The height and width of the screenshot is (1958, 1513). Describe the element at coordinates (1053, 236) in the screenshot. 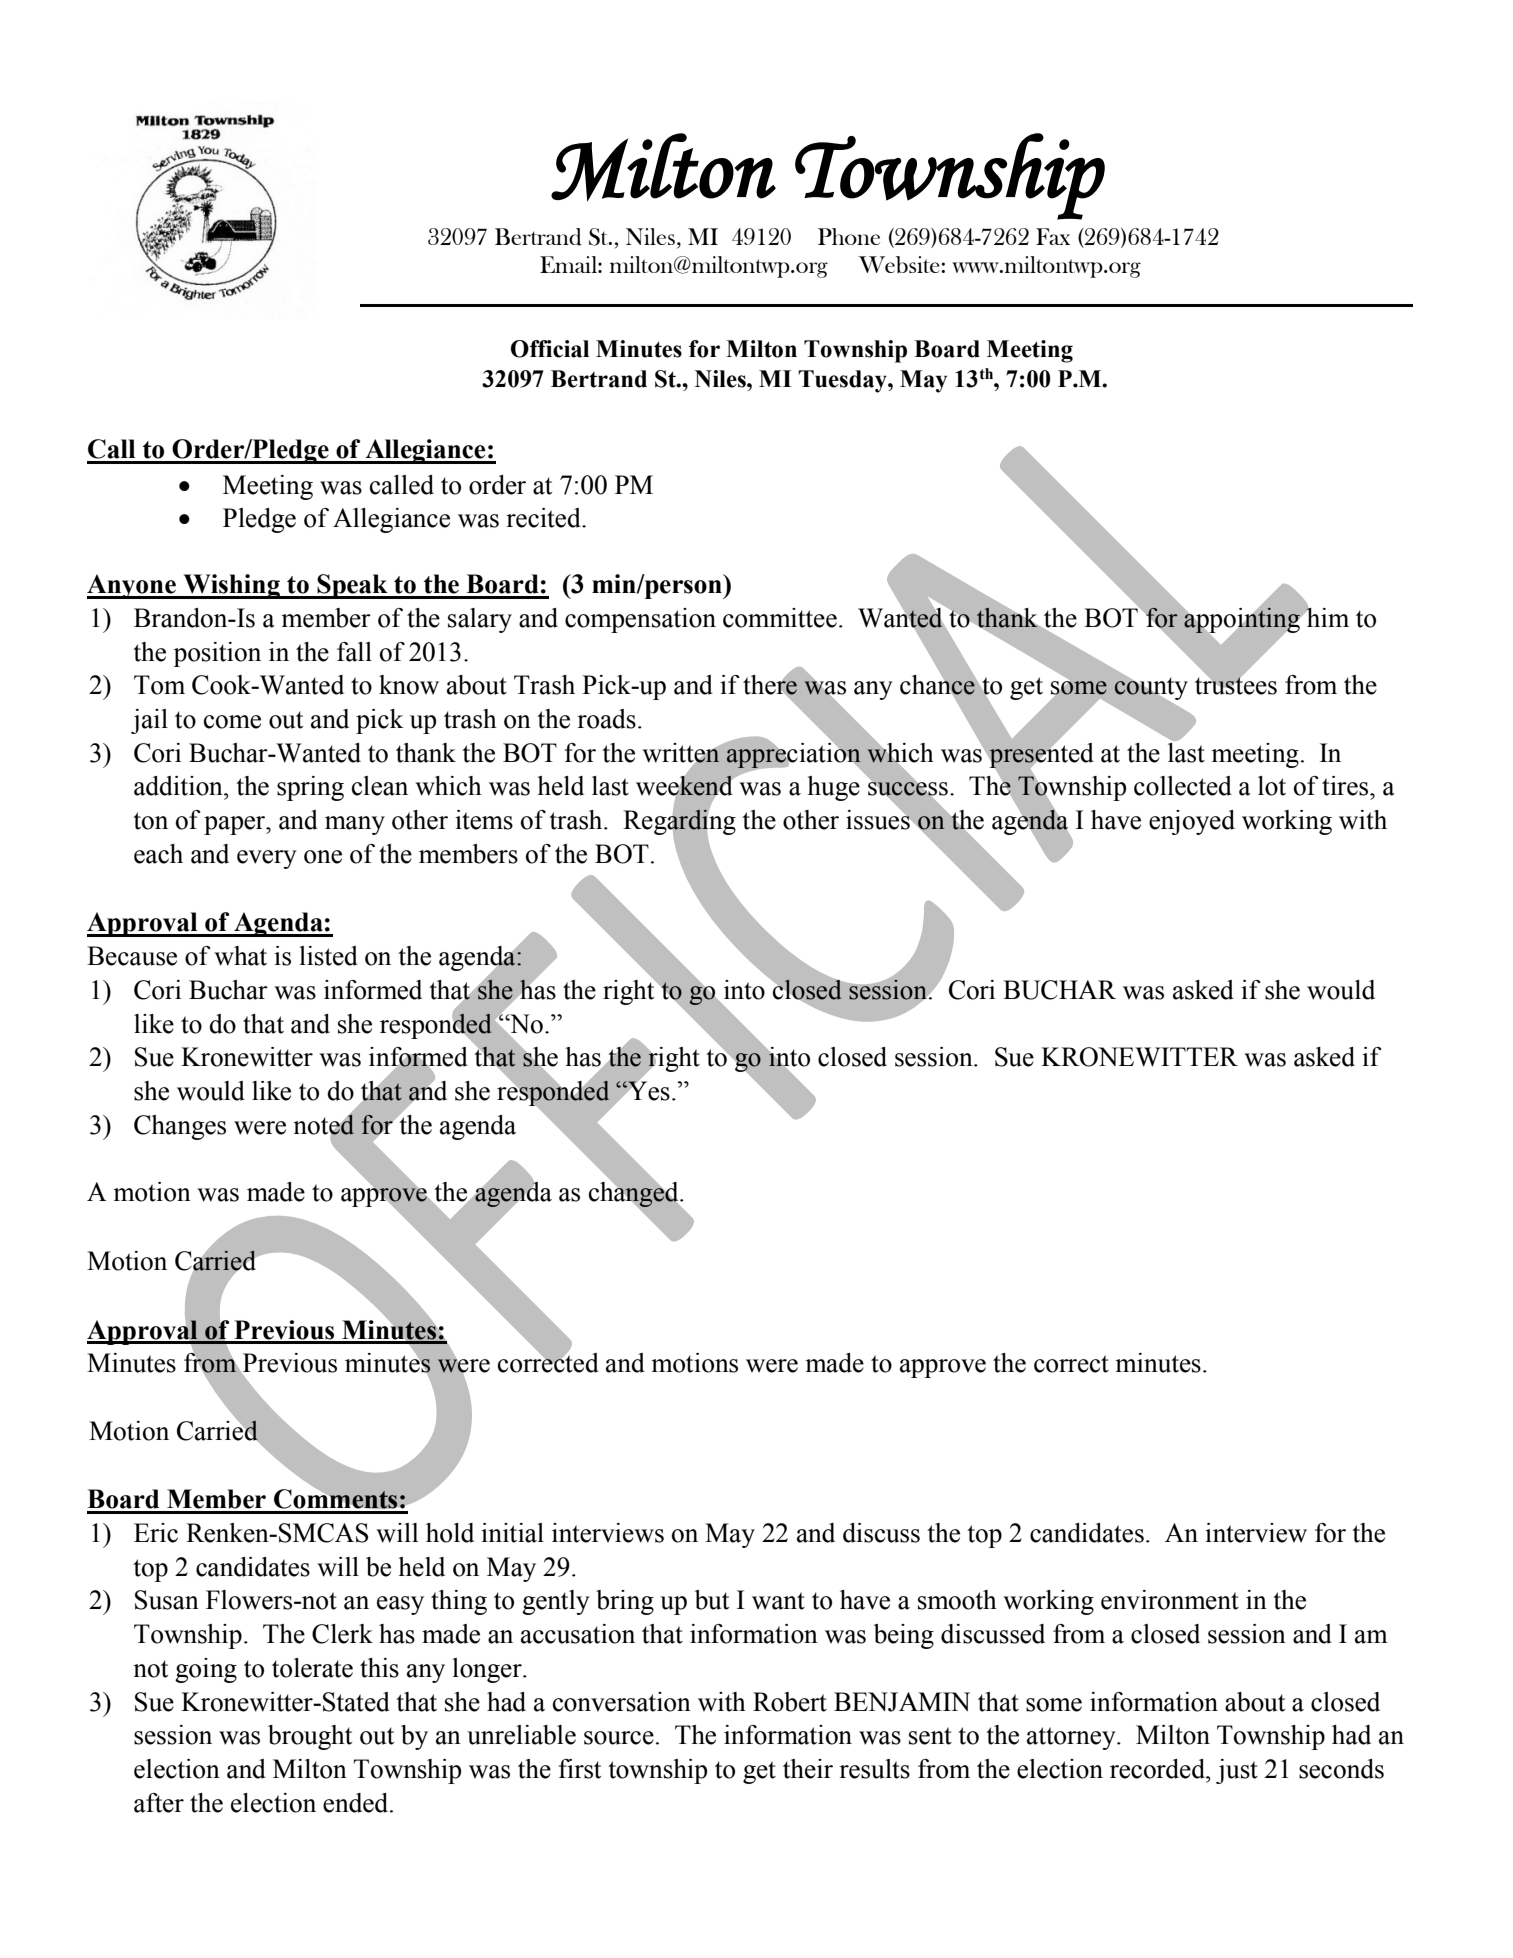

I see `Fax` at that location.
